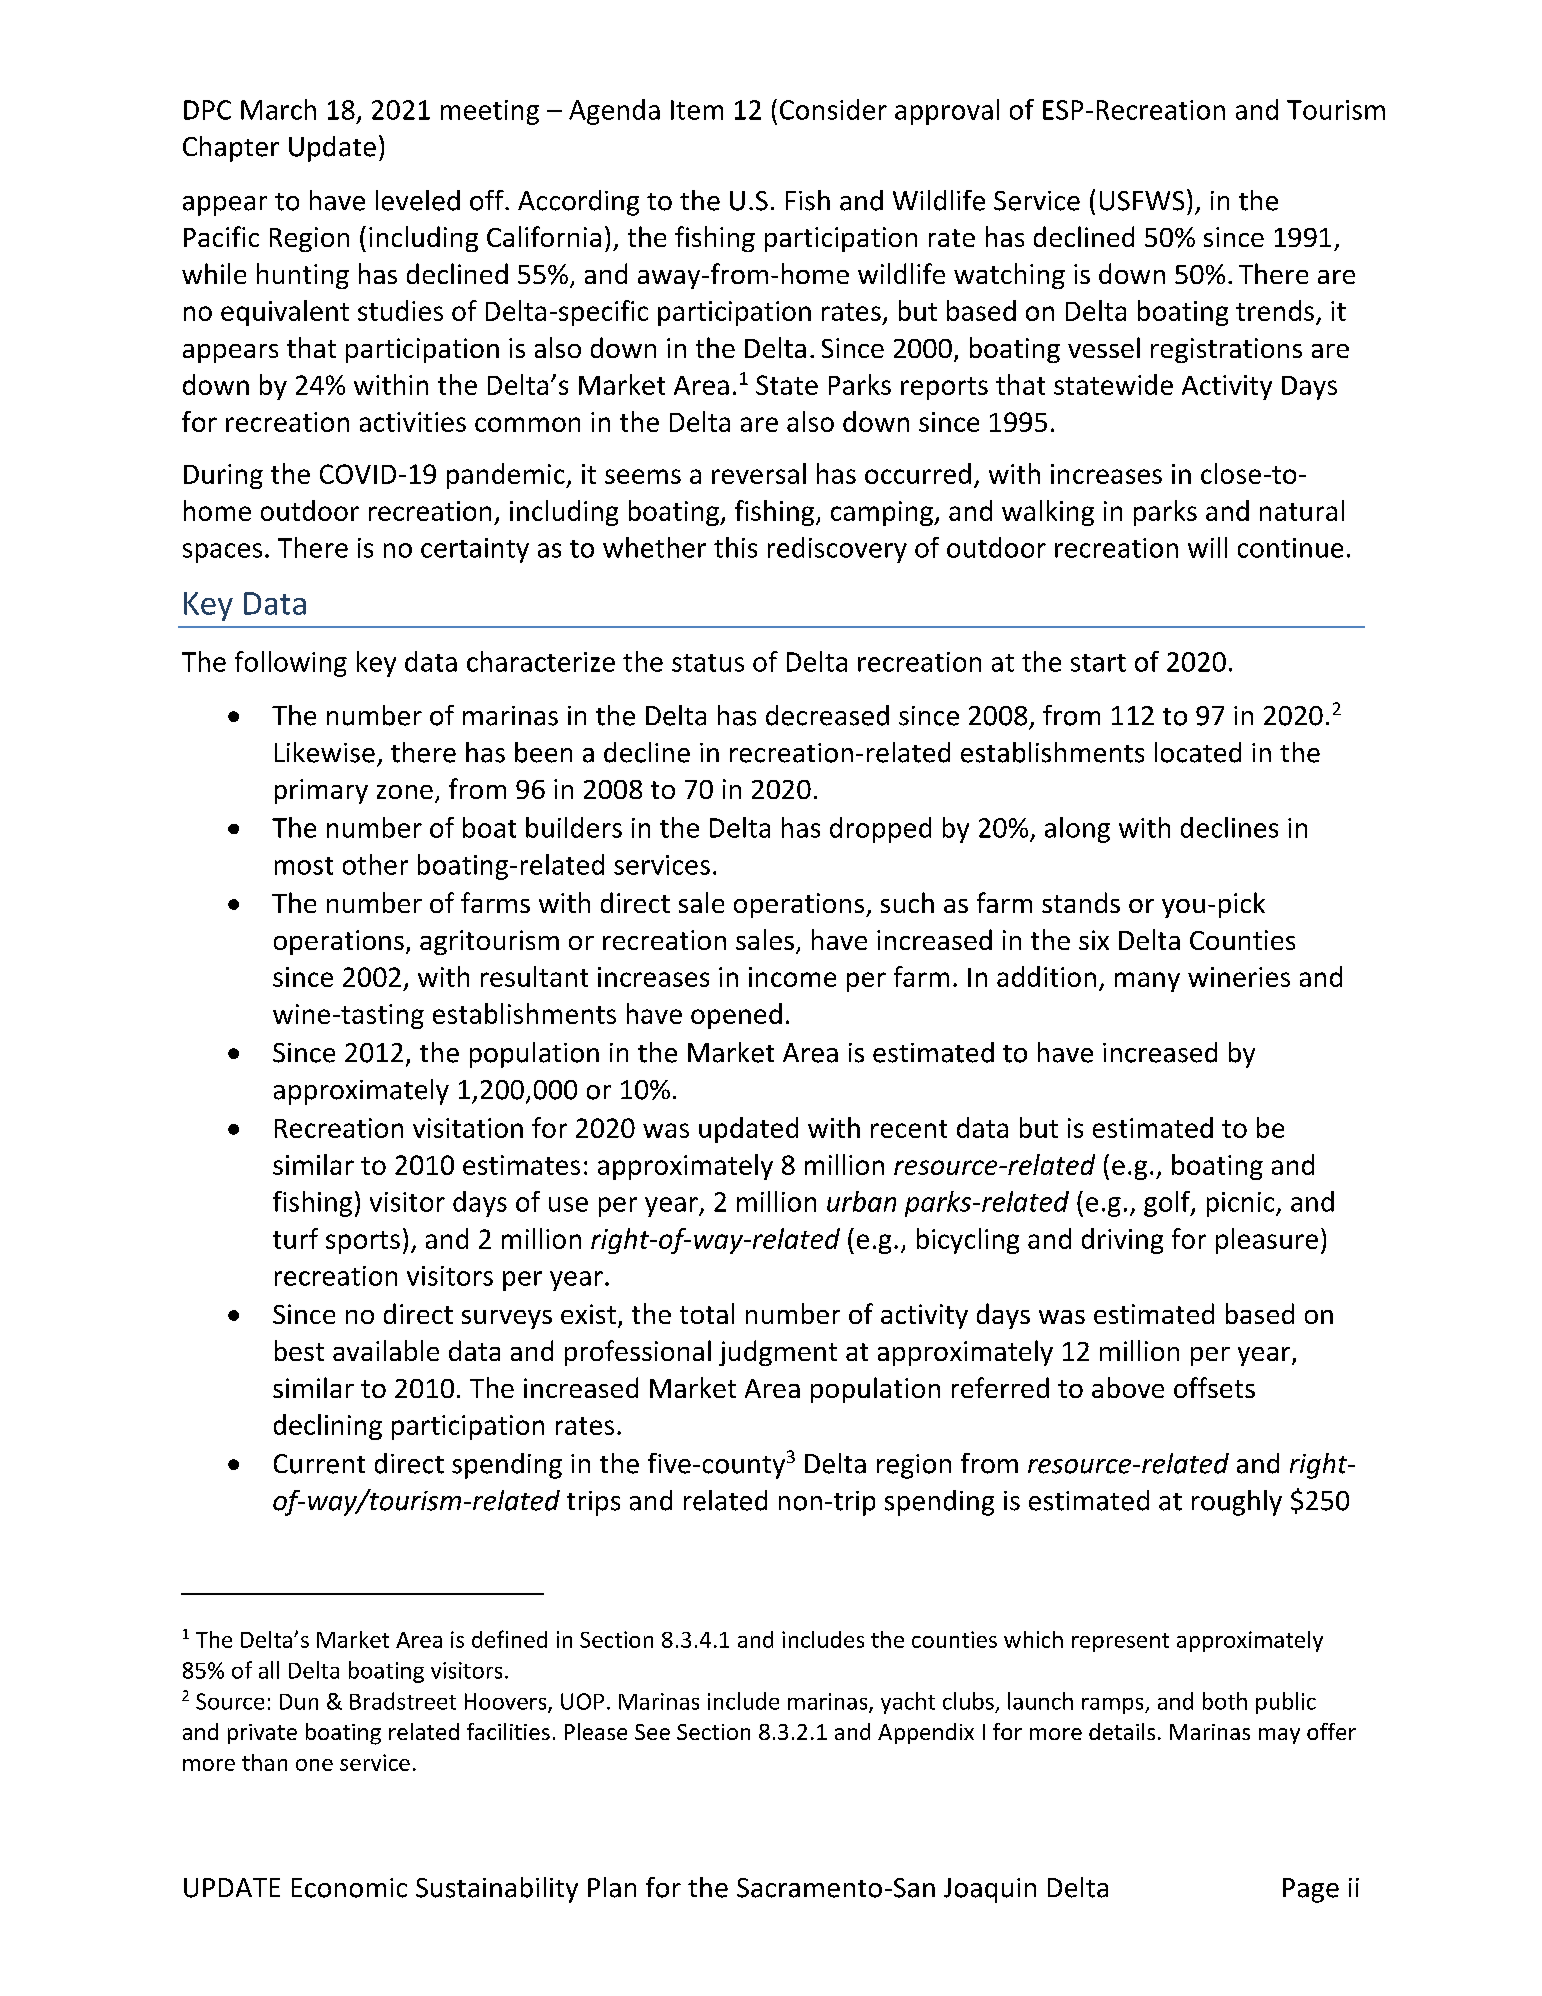  Describe the element at coordinates (612, 1887) in the screenshot. I see `Plan` at that location.
